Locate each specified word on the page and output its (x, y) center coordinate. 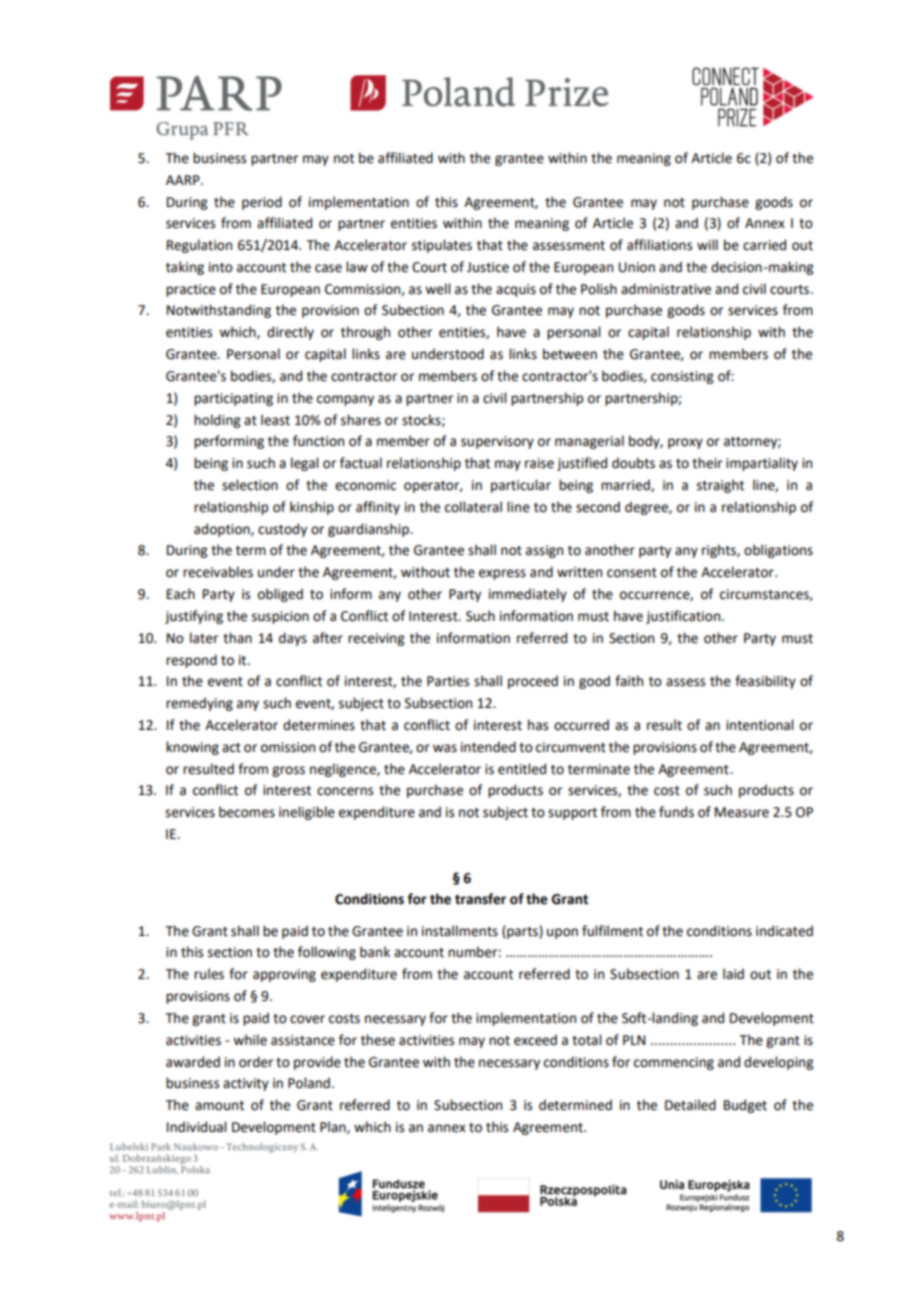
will (707, 244)
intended (488, 747)
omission (288, 747)
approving (284, 975)
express (502, 574)
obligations (778, 551)
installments (460, 931)
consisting (682, 377)
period (262, 203)
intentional (759, 725)
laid (733, 974)
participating (233, 399)
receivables (218, 572)
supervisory (497, 442)
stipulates (442, 246)
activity (246, 1084)
